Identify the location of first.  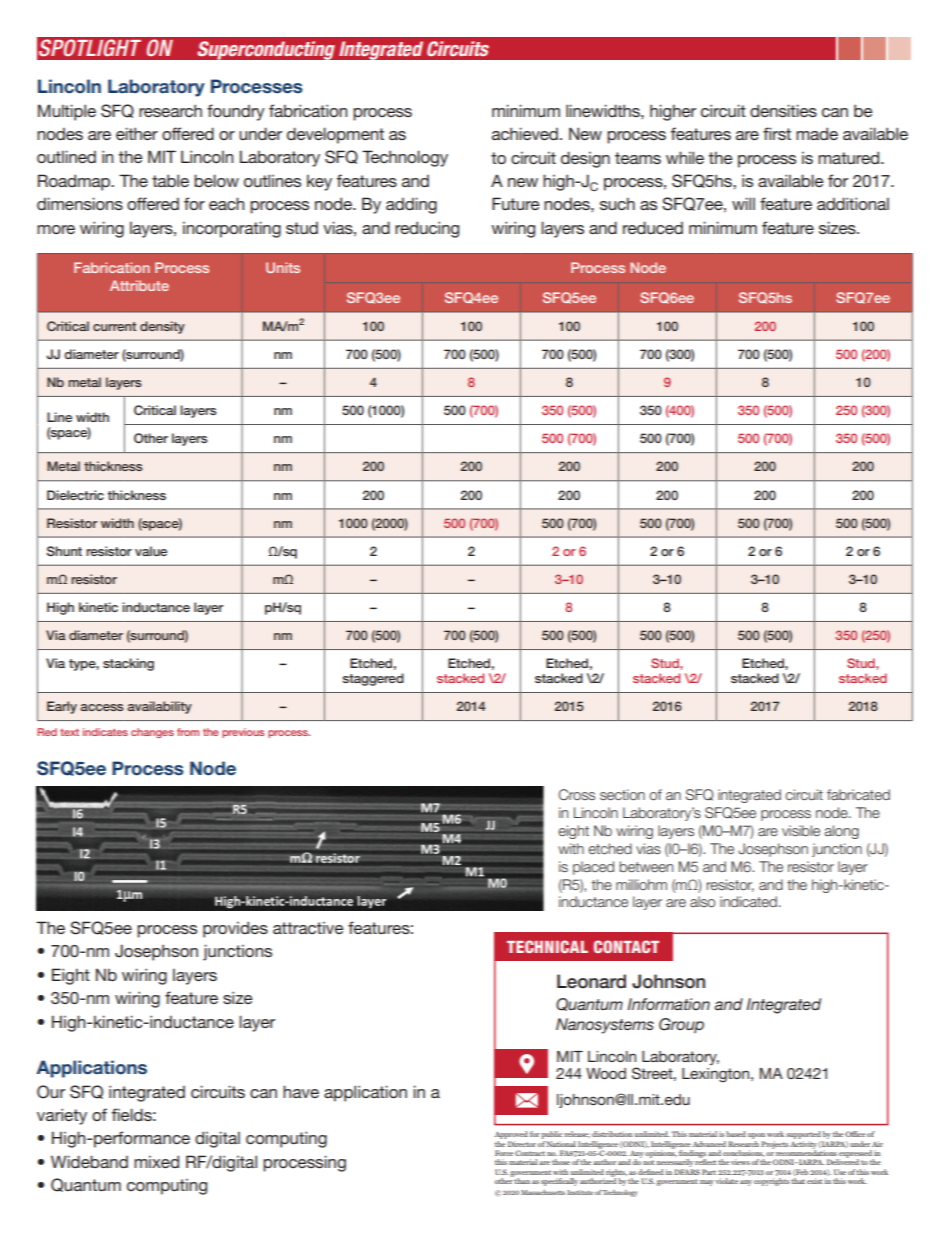
(777, 133).
